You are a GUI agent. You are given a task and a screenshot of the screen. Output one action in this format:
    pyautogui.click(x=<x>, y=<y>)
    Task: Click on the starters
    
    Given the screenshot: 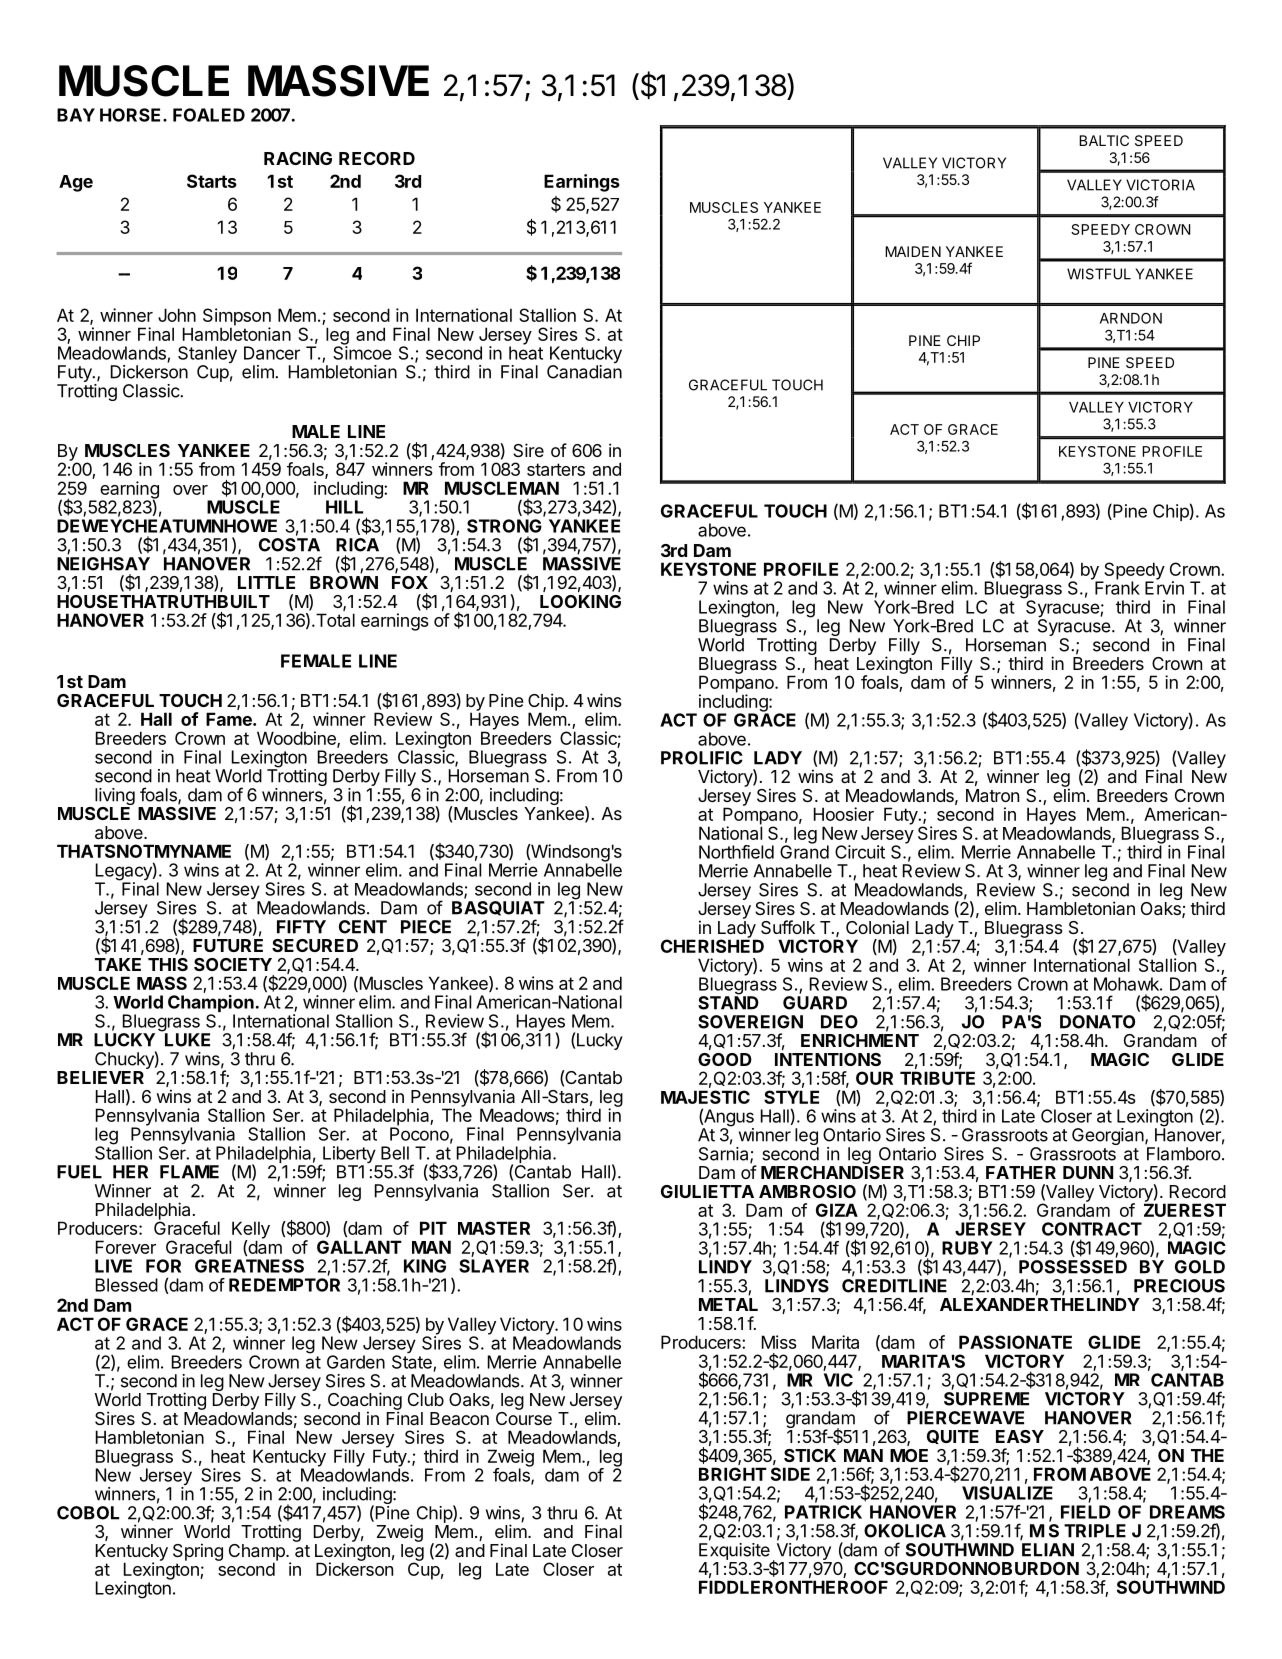 What is the action you would take?
    pyautogui.click(x=556, y=469)
